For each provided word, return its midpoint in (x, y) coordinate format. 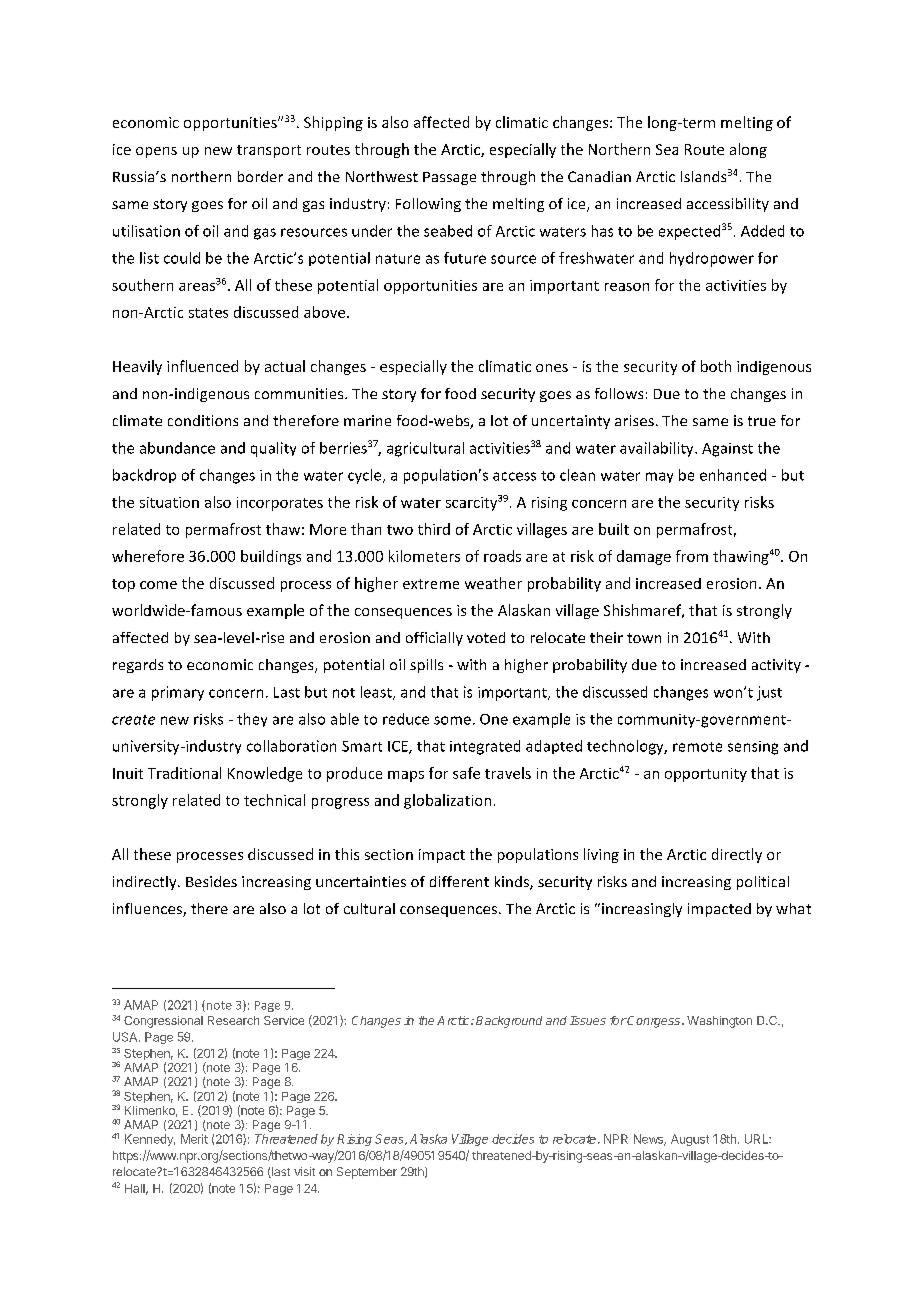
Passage (449, 178)
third (434, 529)
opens (156, 152)
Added (762, 231)
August (690, 1140)
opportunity (706, 775)
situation (169, 502)
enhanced (733, 475)
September (367, 1173)
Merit (194, 1139)
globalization (447, 801)
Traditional (184, 773)
